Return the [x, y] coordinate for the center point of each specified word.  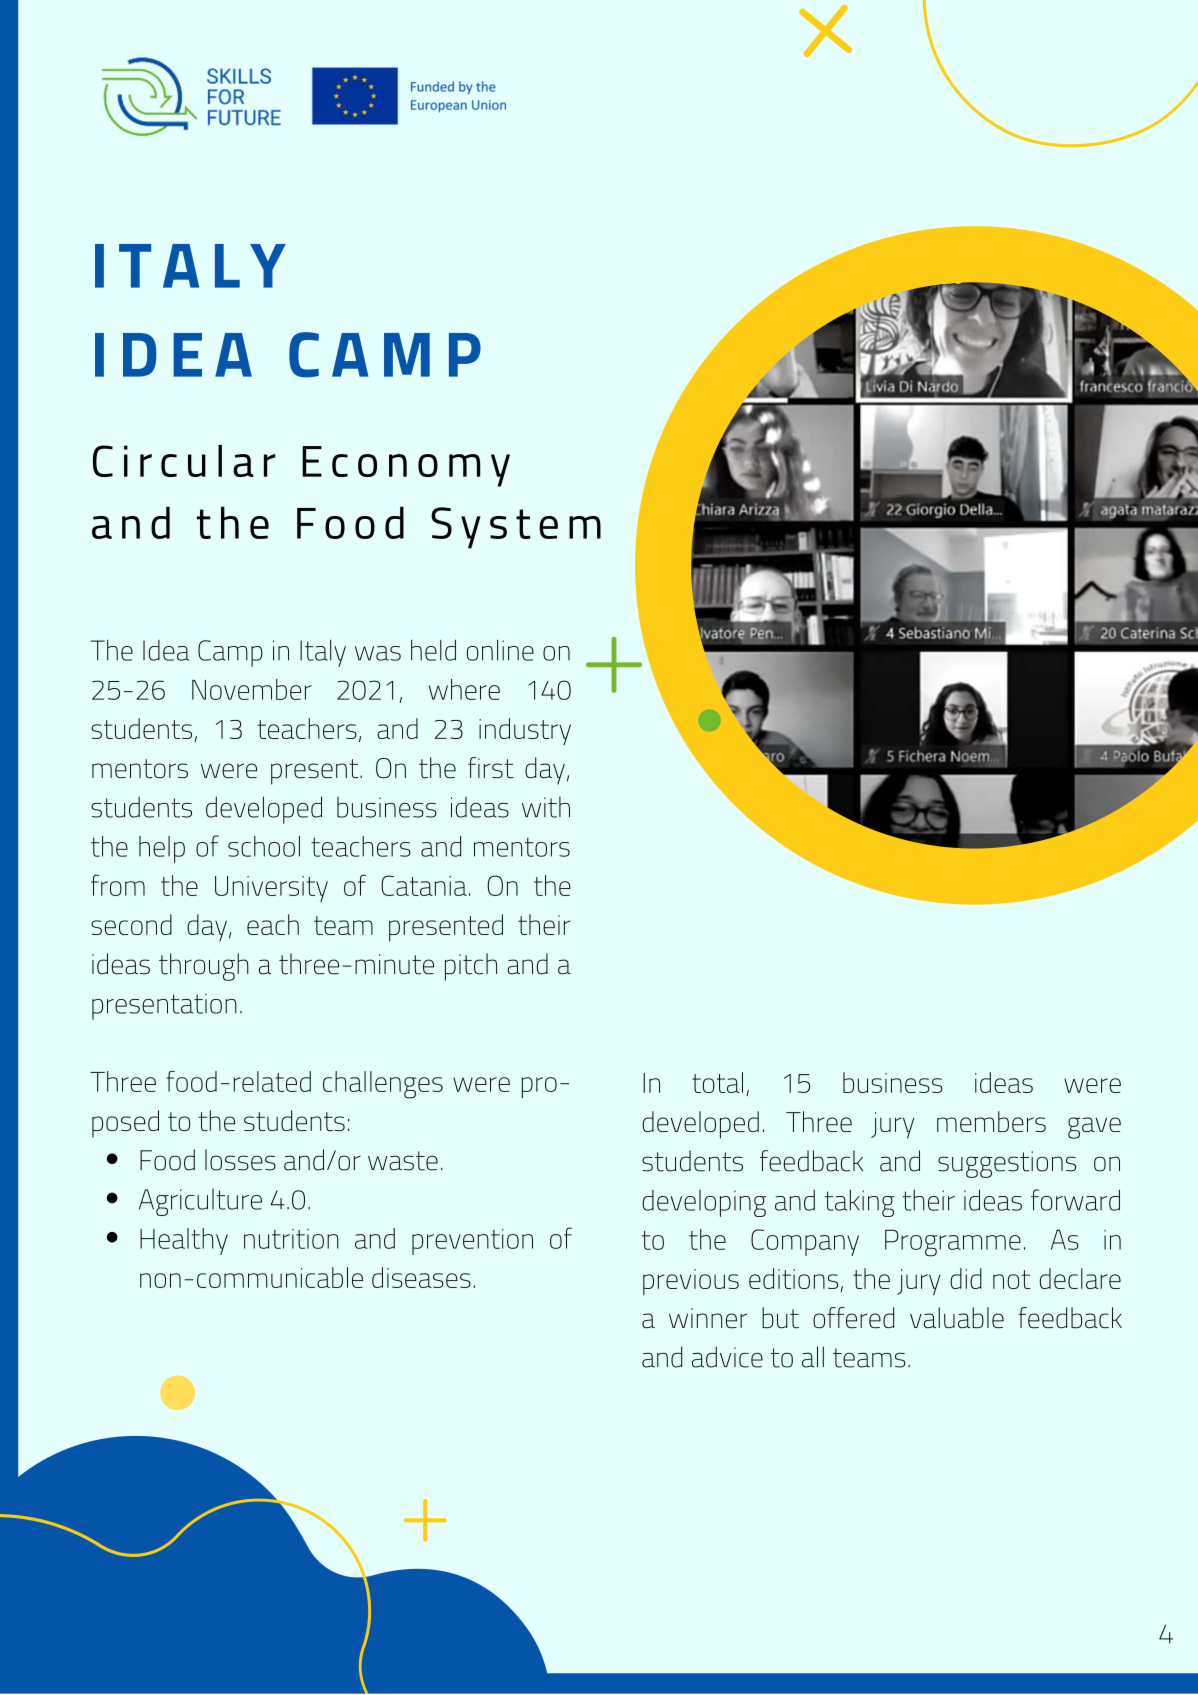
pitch [471, 967]
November [252, 689]
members [991, 1121]
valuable [957, 1317]
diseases [421, 1277]
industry [525, 731]
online [500, 650]
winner [708, 1318]
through [204, 967]
